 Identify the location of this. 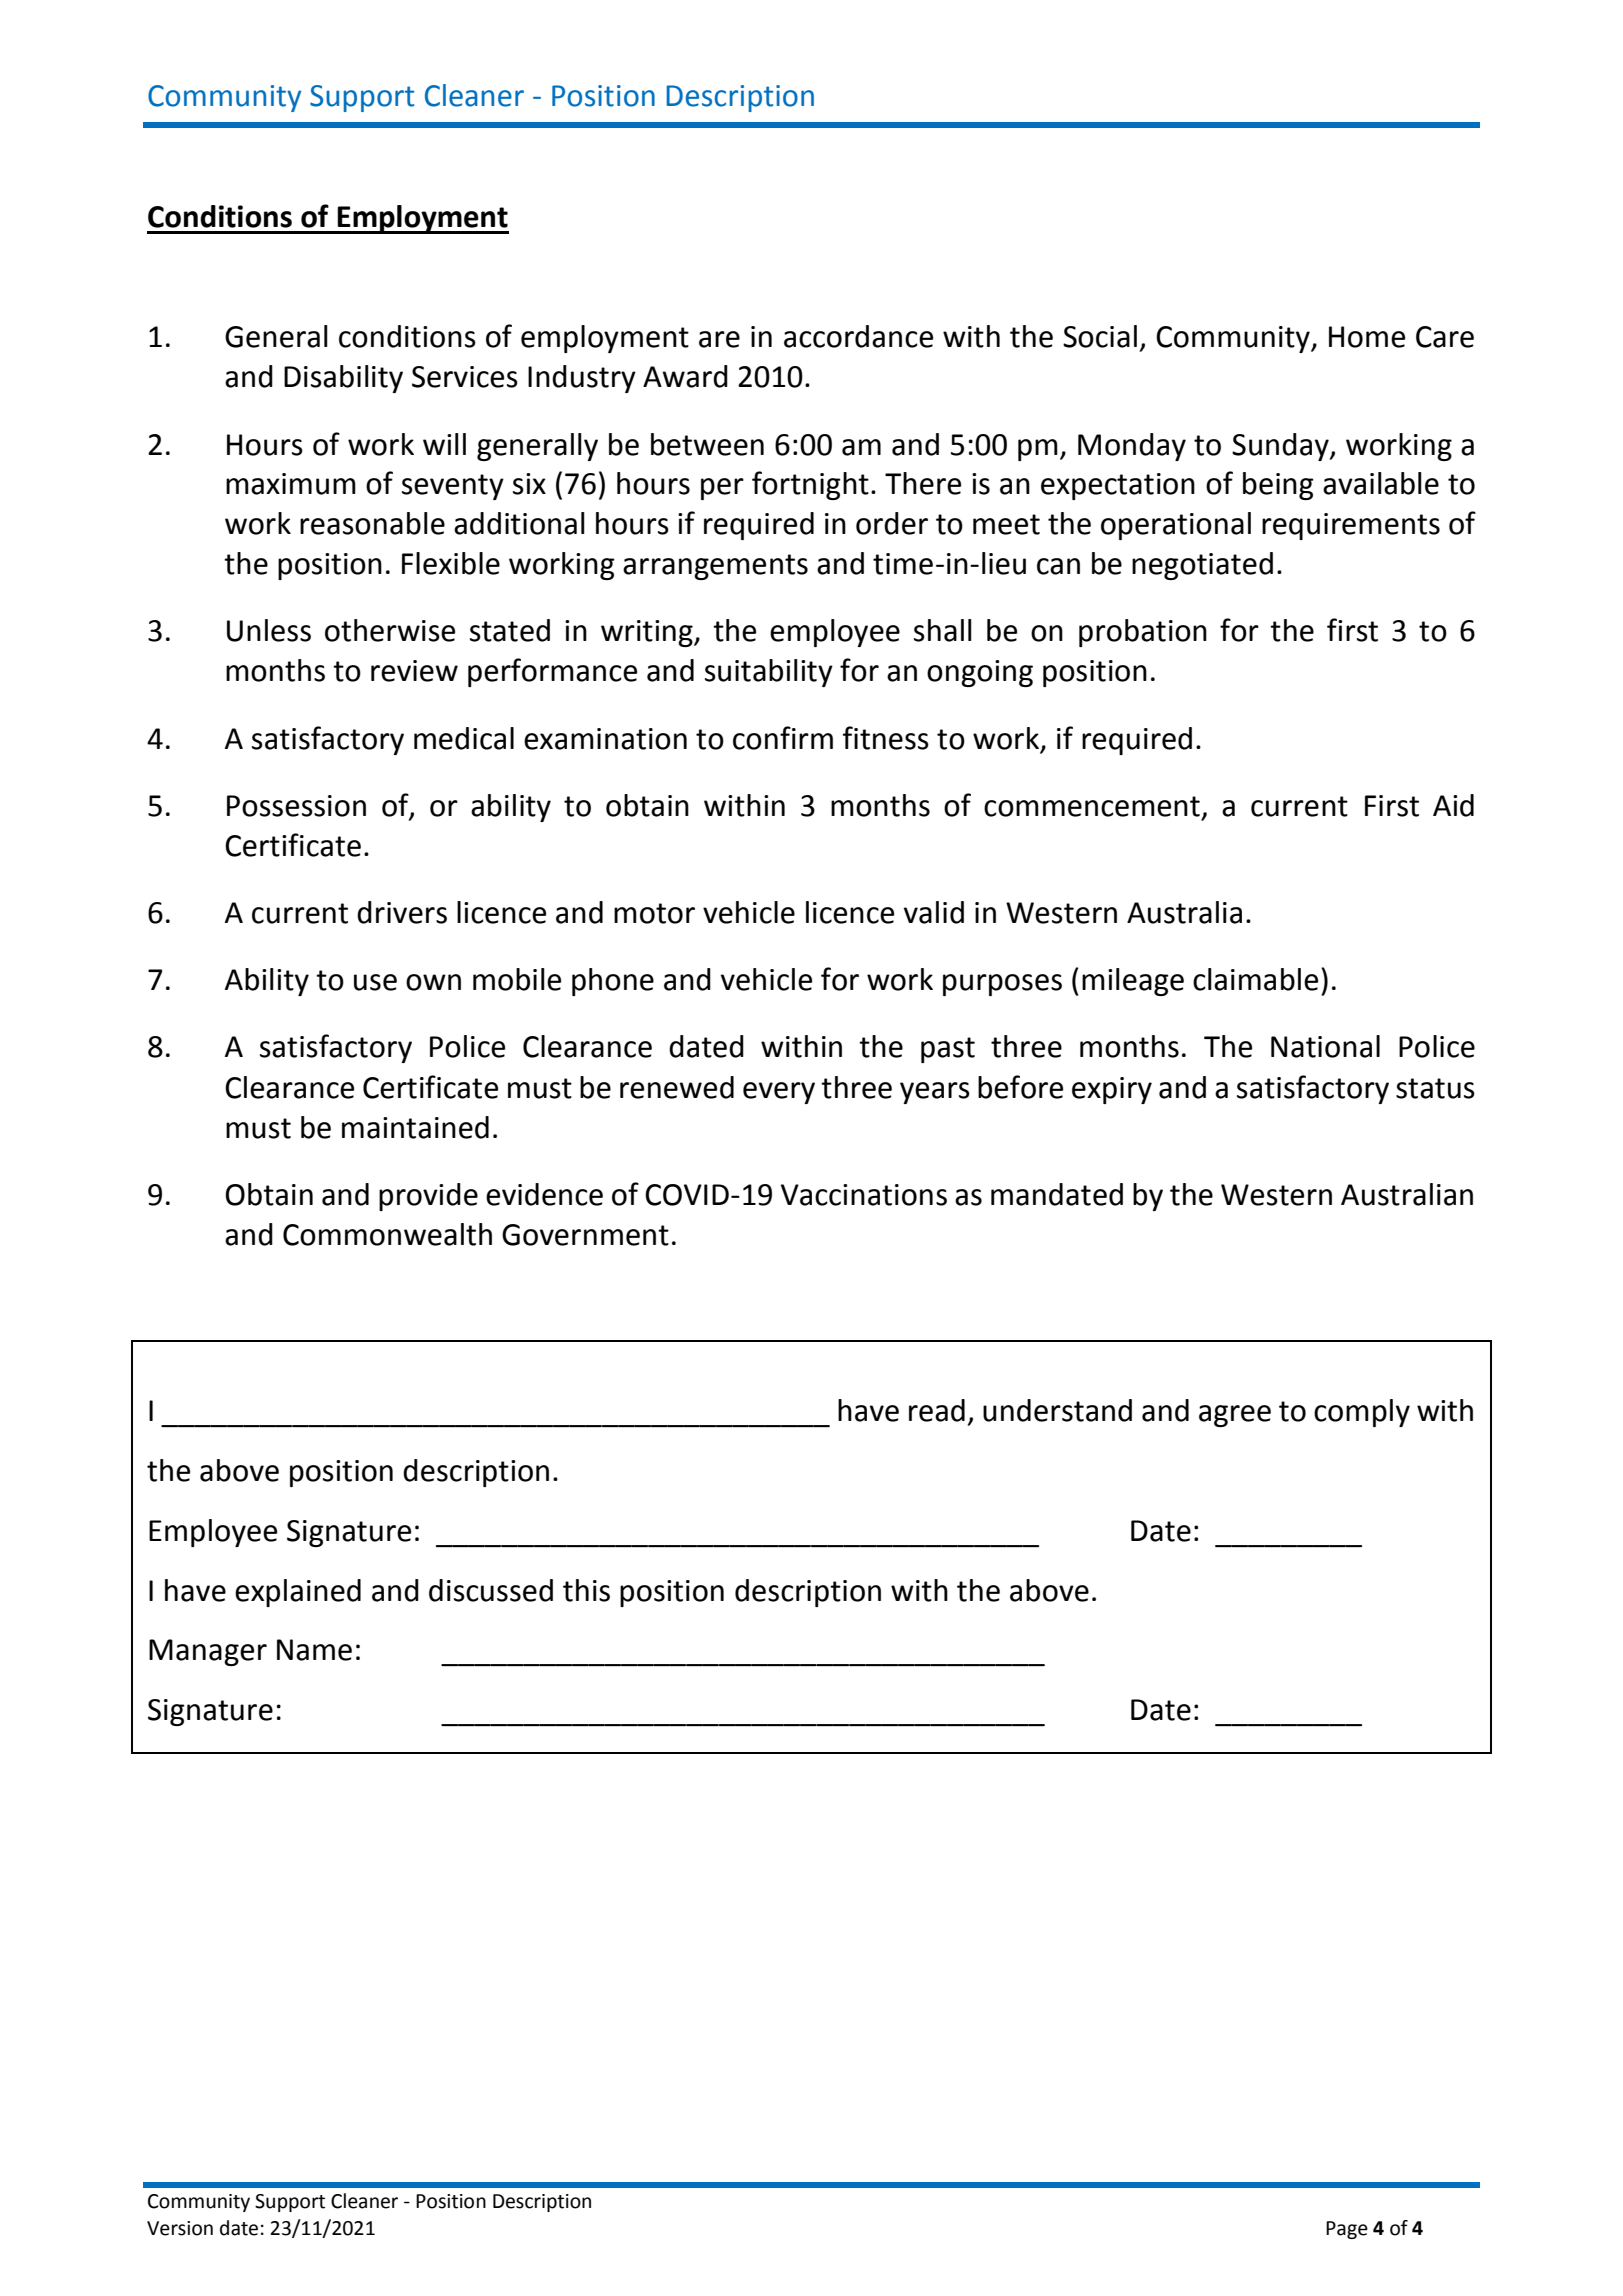
(586, 1590).
